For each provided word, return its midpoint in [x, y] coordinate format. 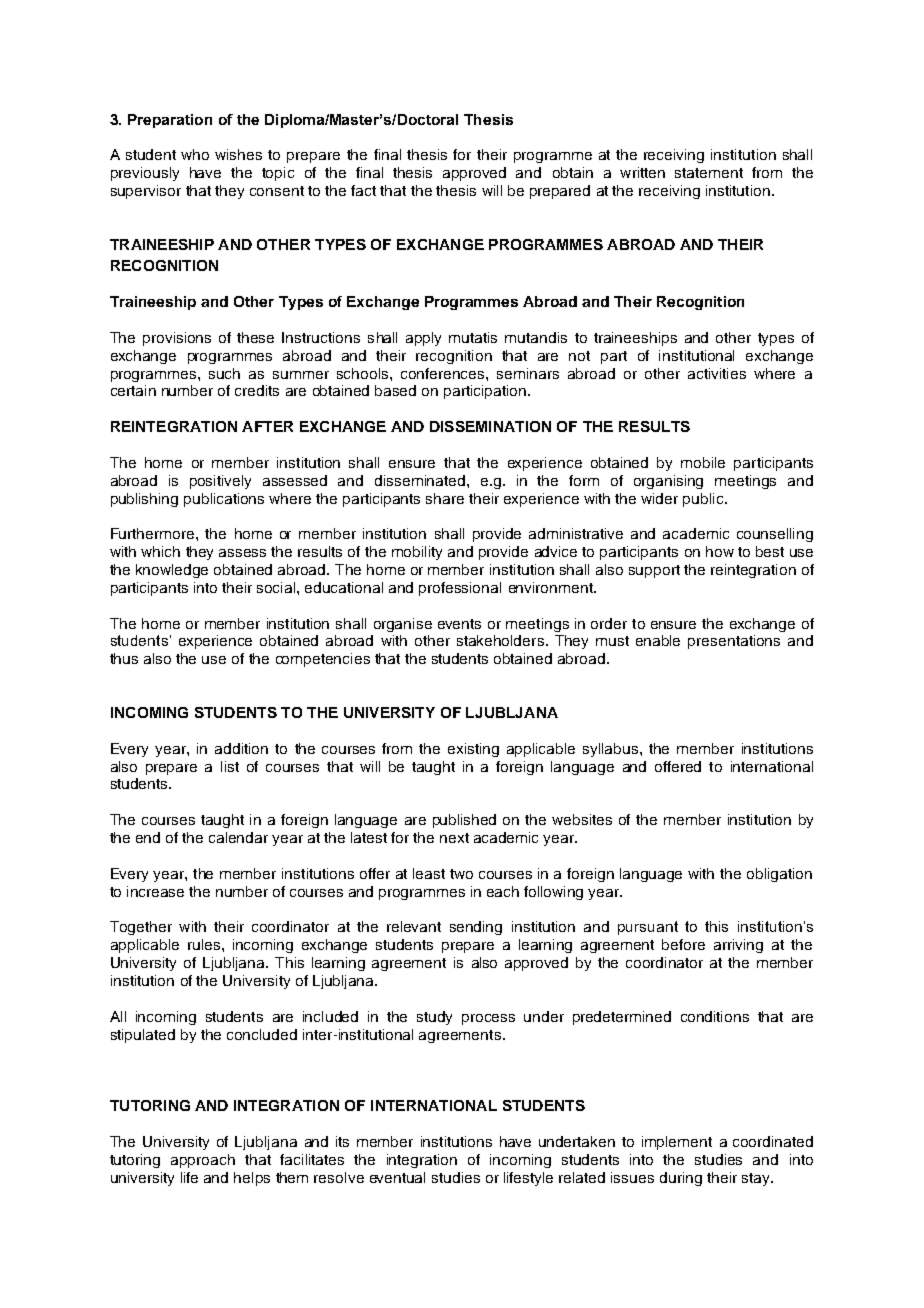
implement [677, 1143]
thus [124, 658]
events [459, 624]
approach [203, 1161]
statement [709, 173]
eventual [397, 1177]
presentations [734, 642]
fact [363, 190]
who [195, 154]
